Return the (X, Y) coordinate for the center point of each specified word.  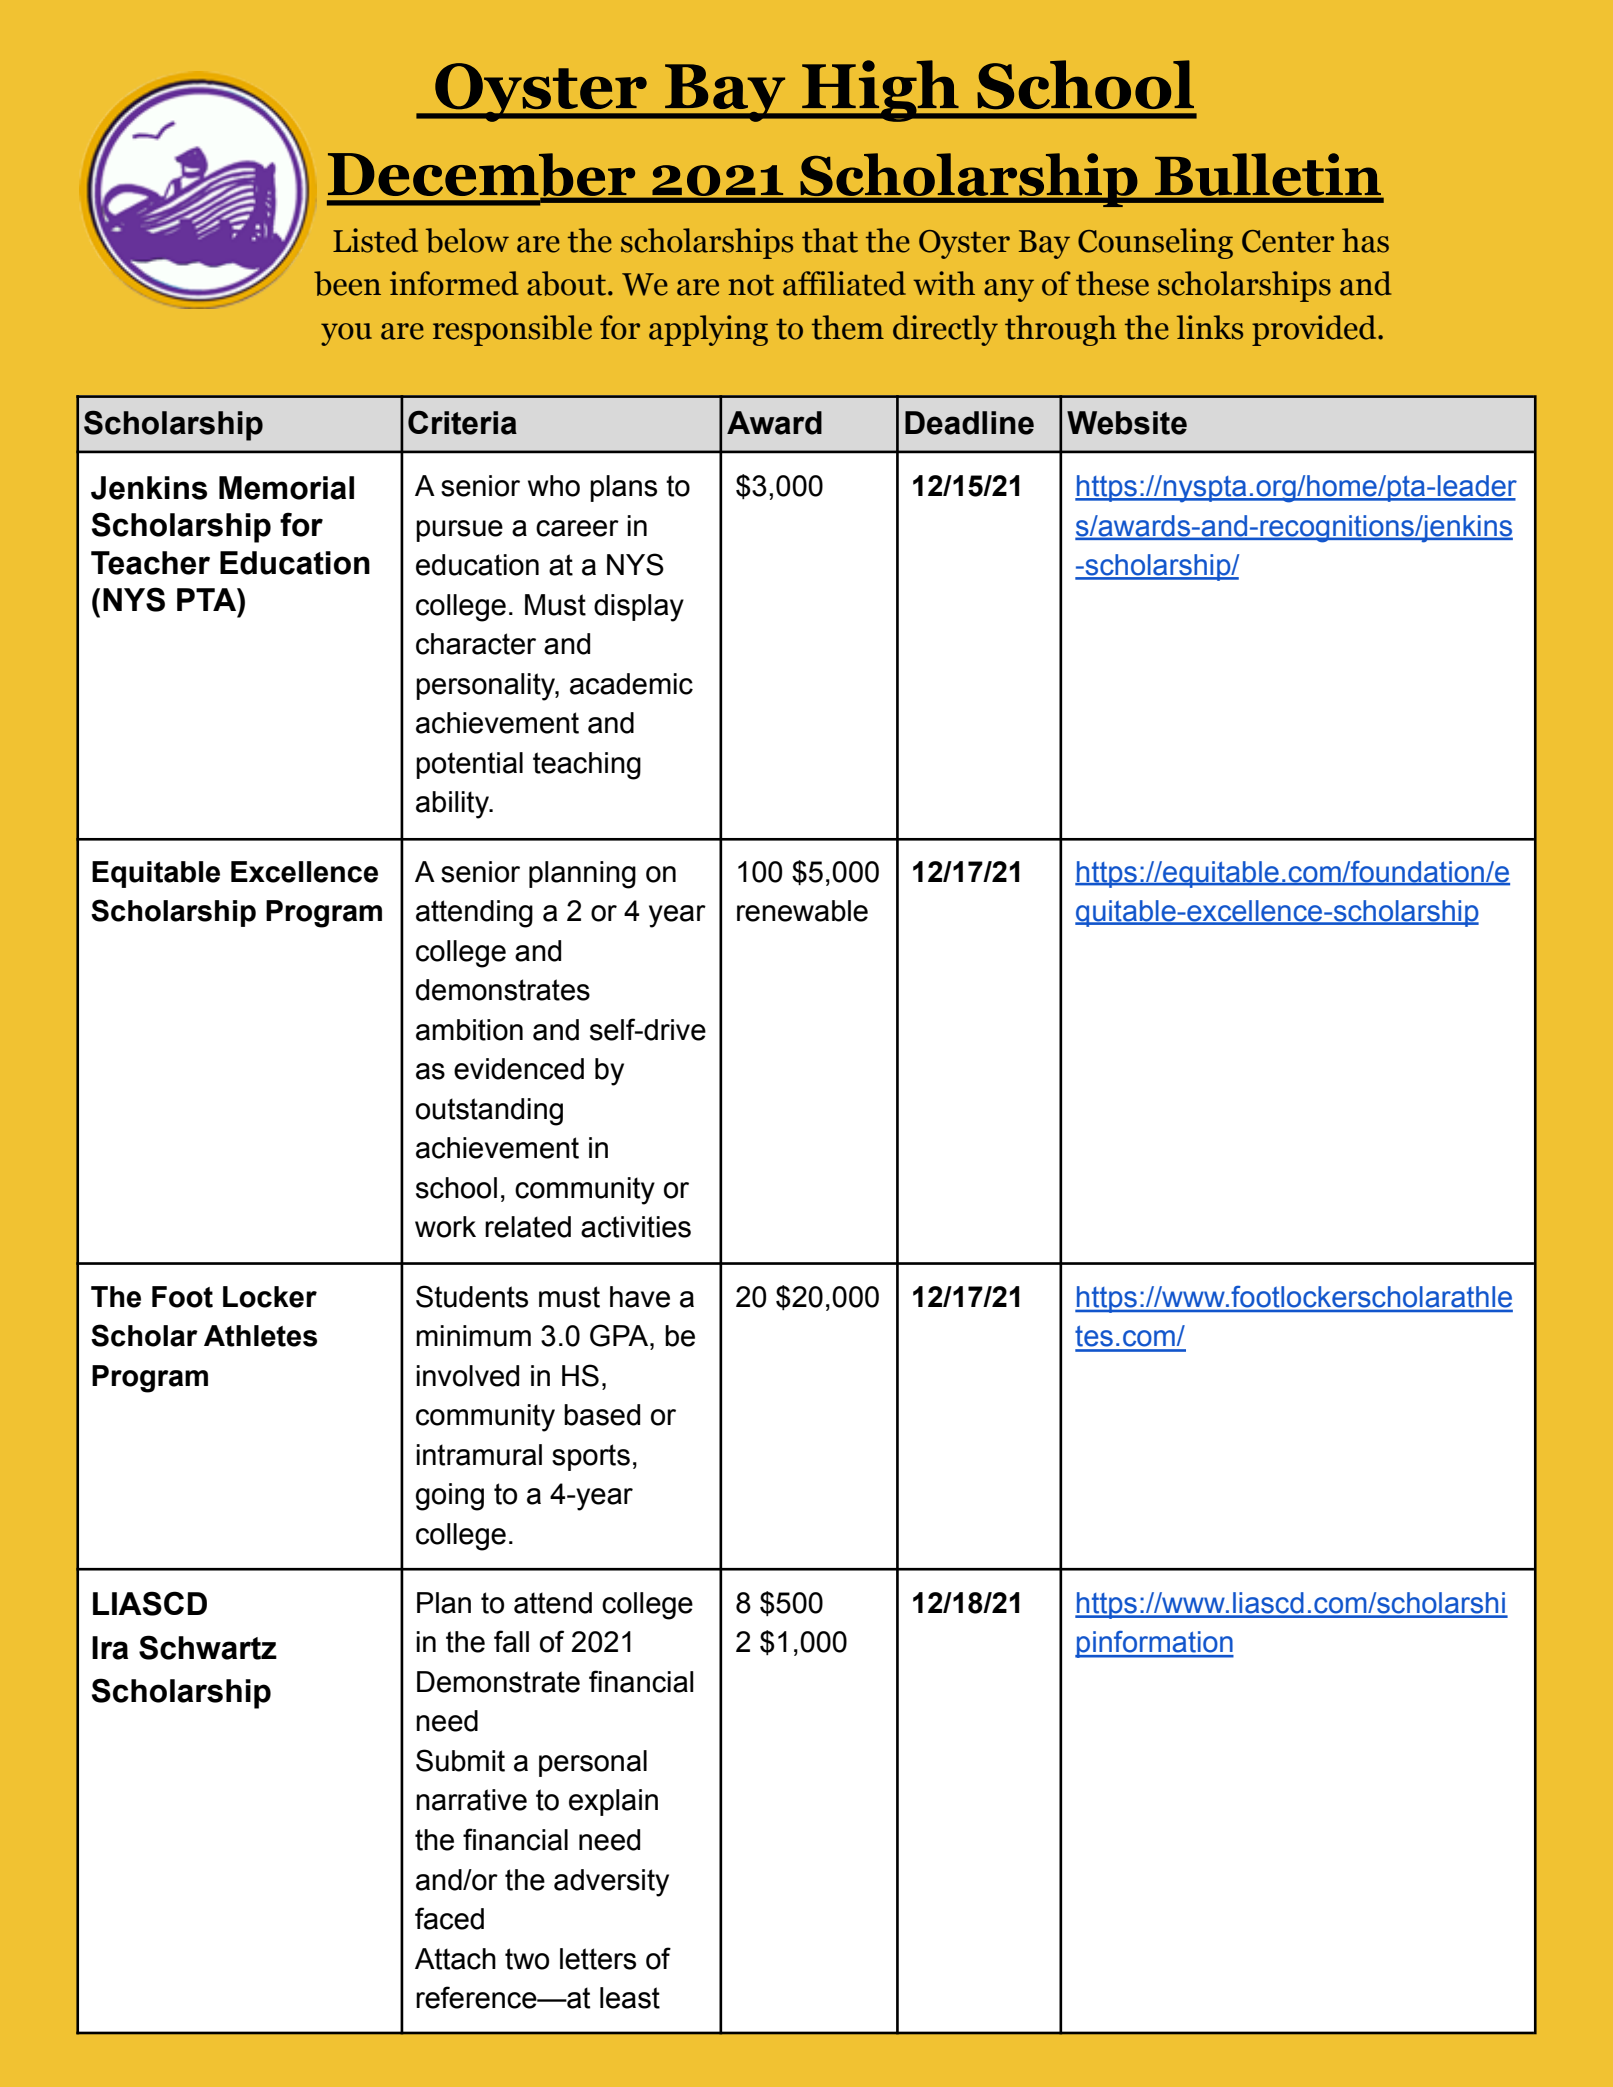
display (639, 608)
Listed (375, 240)
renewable (802, 911)
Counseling (1155, 243)
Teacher (150, 563)
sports (591, 1457)
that (830, 240)
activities (636, 1227)
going (450, 1497)
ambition (469, 1030)
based (602, 1415)
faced (449, 1918)
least (630, 1998)
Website (1127, 423)
